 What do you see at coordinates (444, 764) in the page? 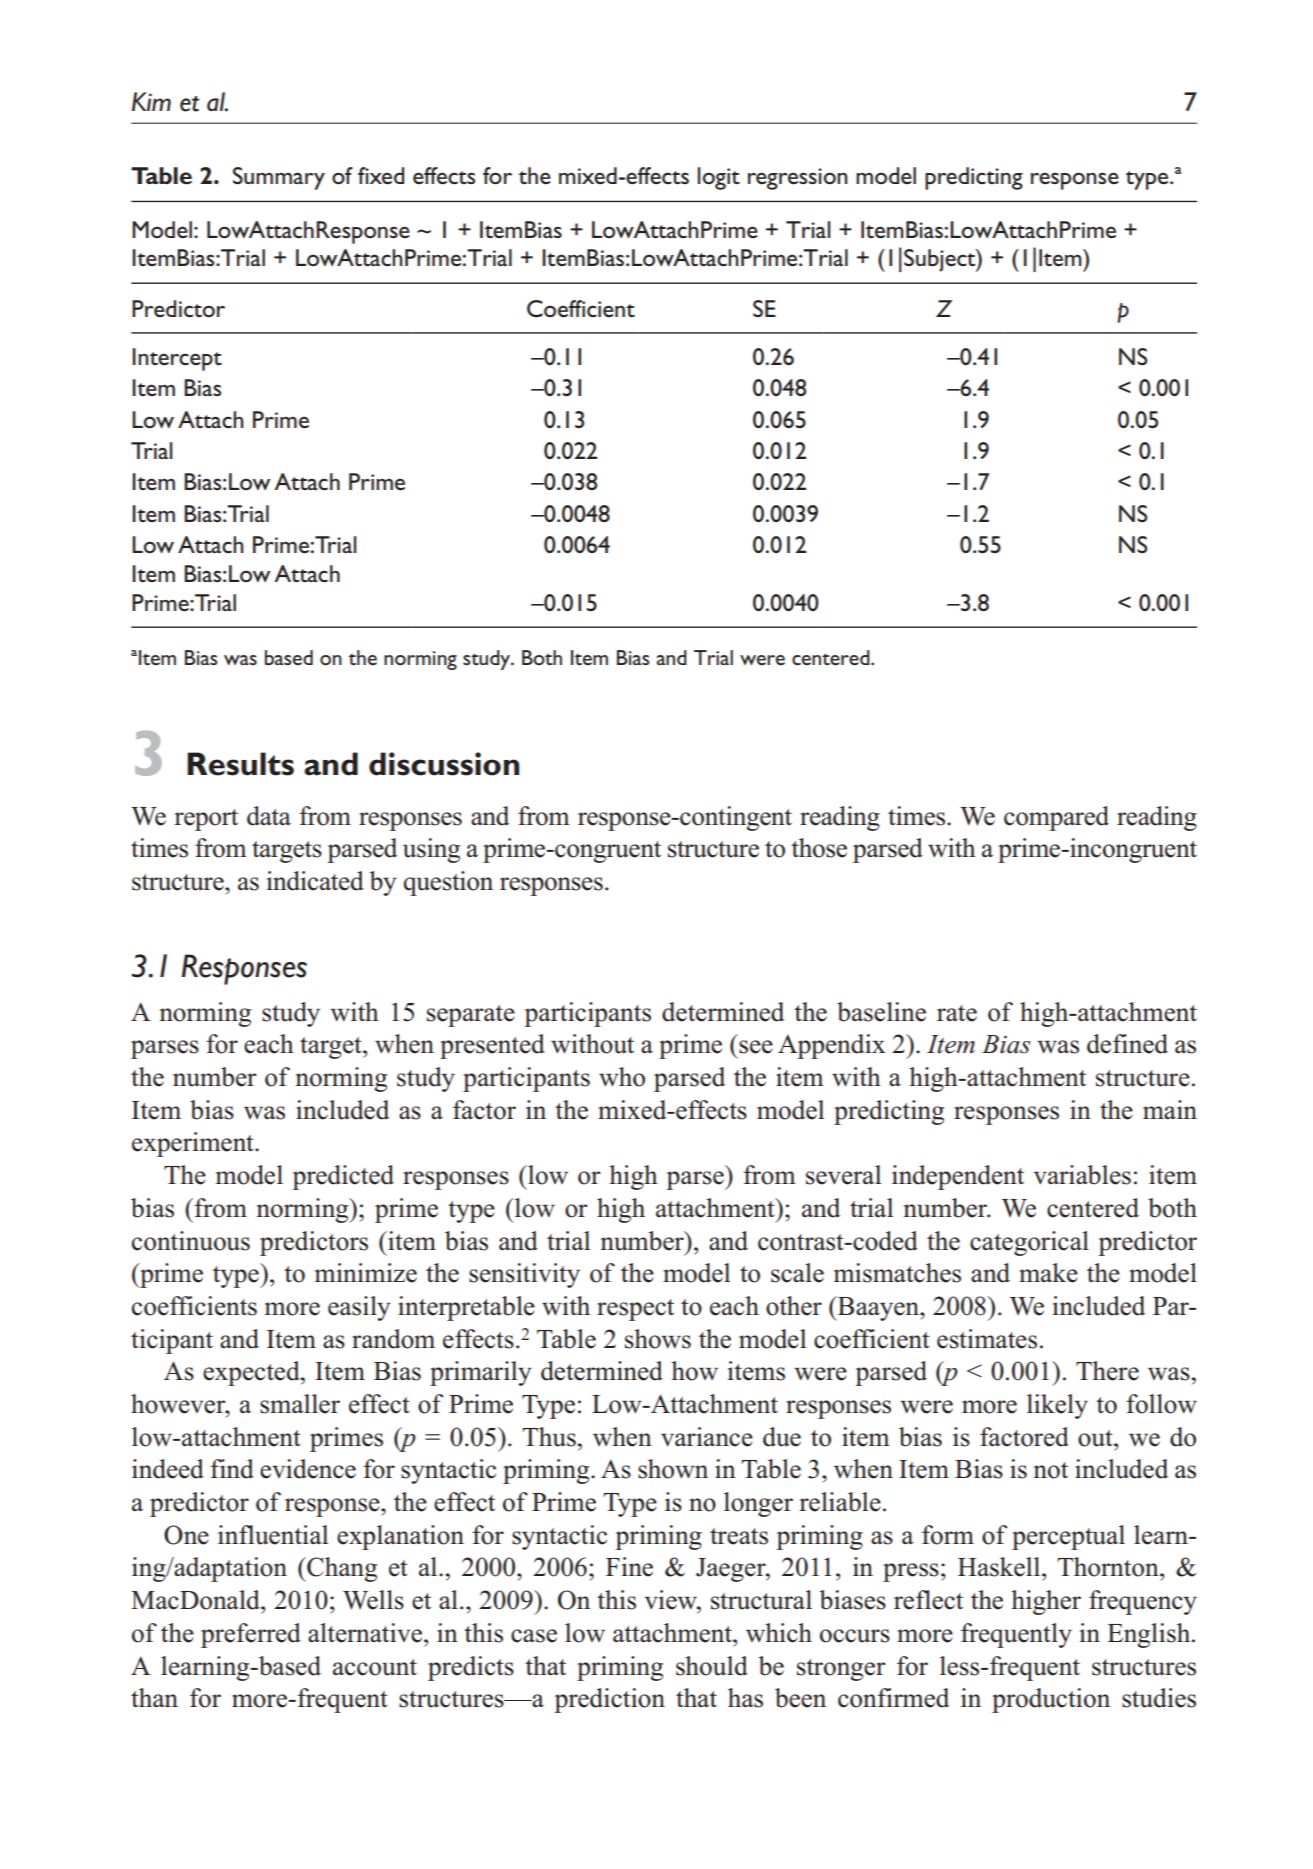
I see `discussion` at bounding box center [444, 764].
